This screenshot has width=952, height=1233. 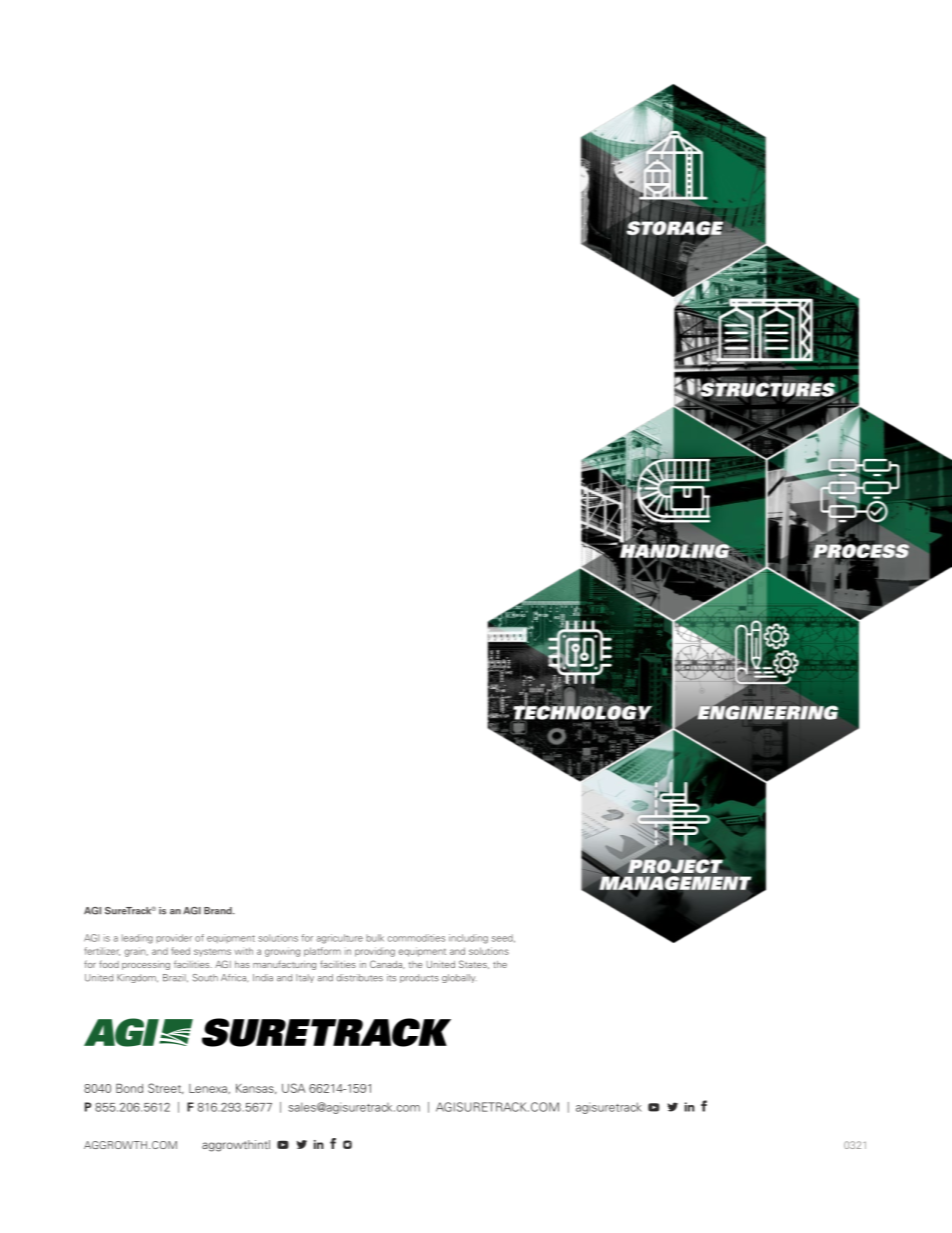 I want to click on India, so click(x=263, y=978).
